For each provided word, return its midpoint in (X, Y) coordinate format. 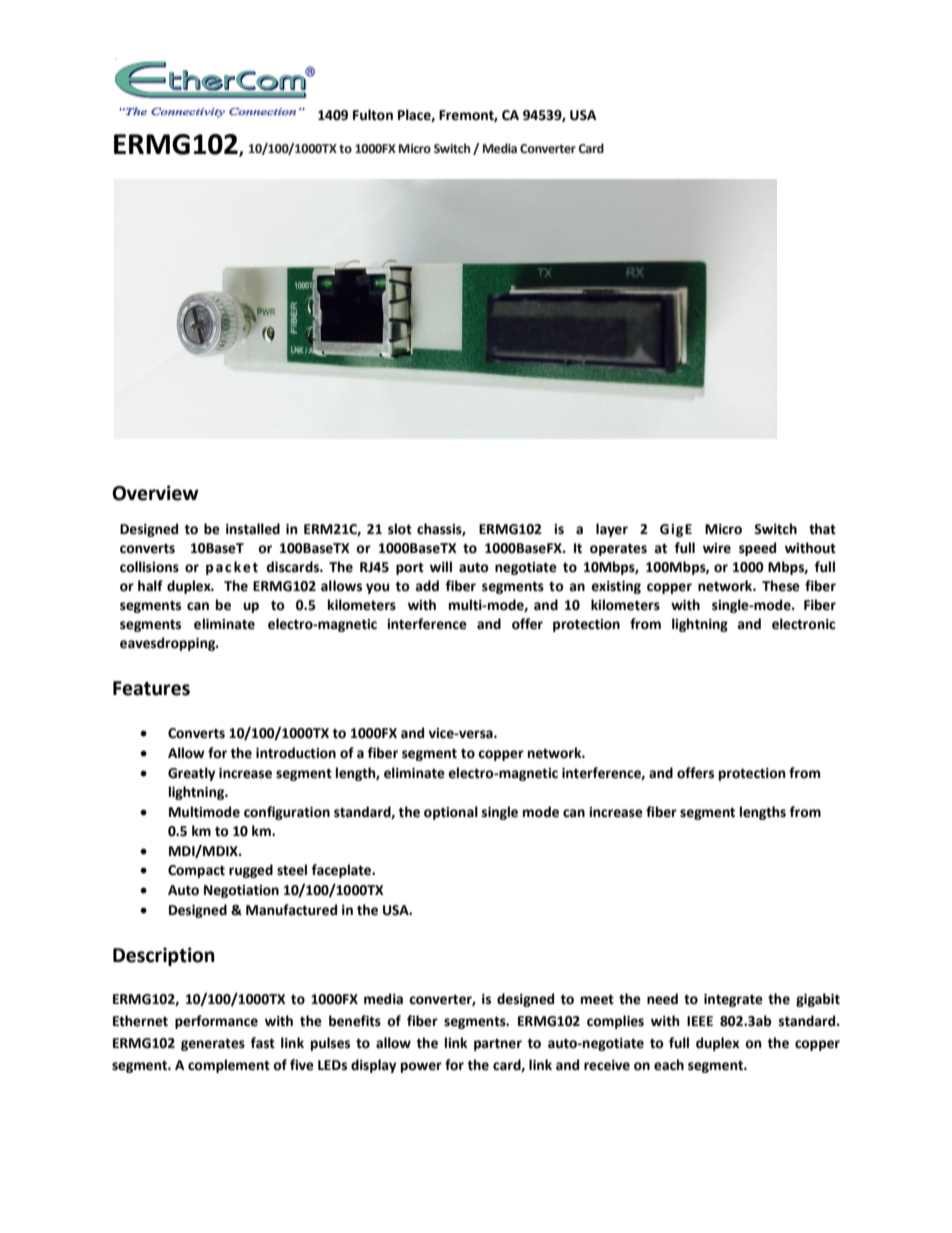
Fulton (373, 115)
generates (213, 1044)
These (781, 586)
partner (498, 1045)
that (822, 529)
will (441, 566)
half (150, 586)
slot (400, 529)
